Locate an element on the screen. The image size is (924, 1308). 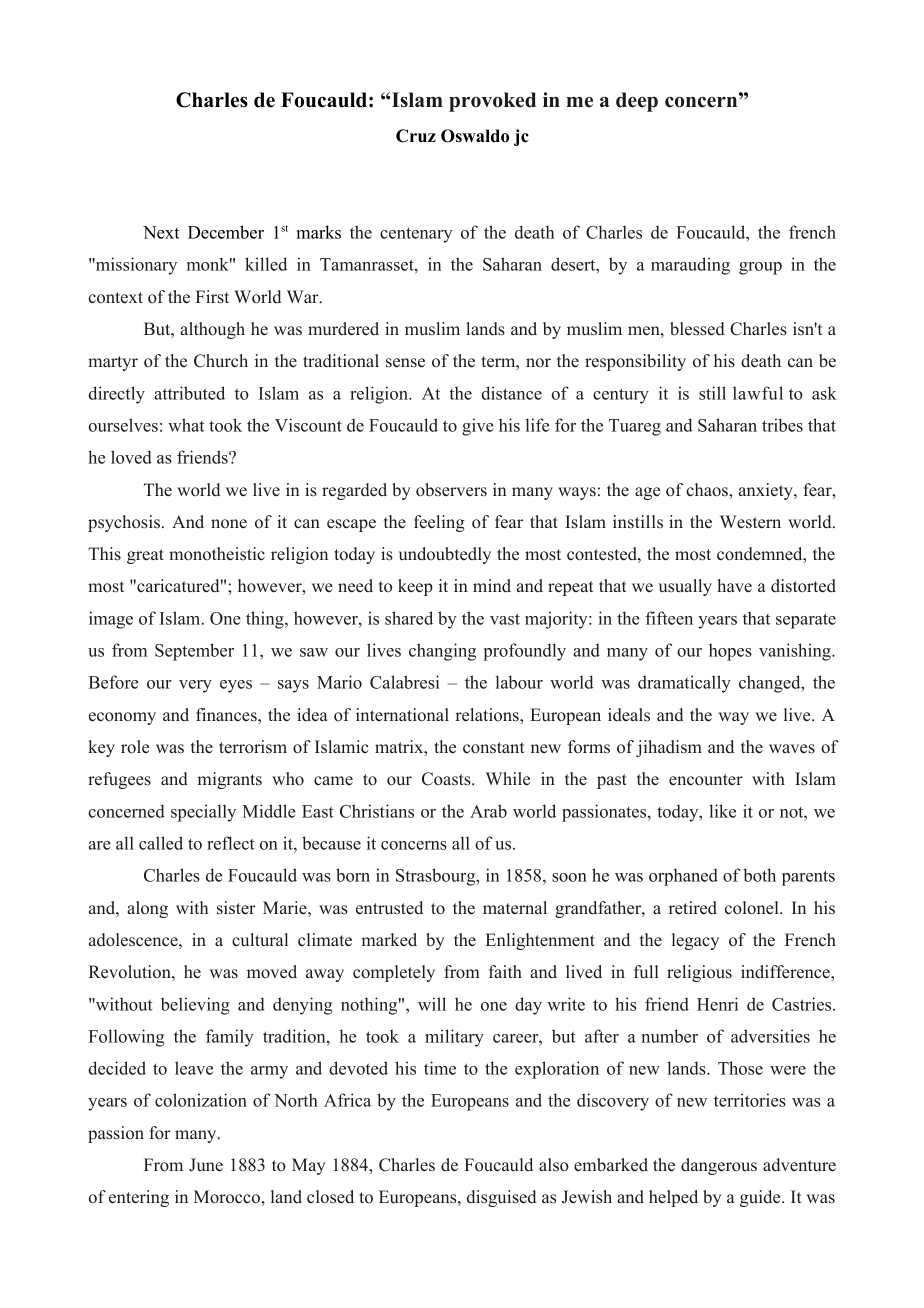
deep is located at coordinates (637, 102).
